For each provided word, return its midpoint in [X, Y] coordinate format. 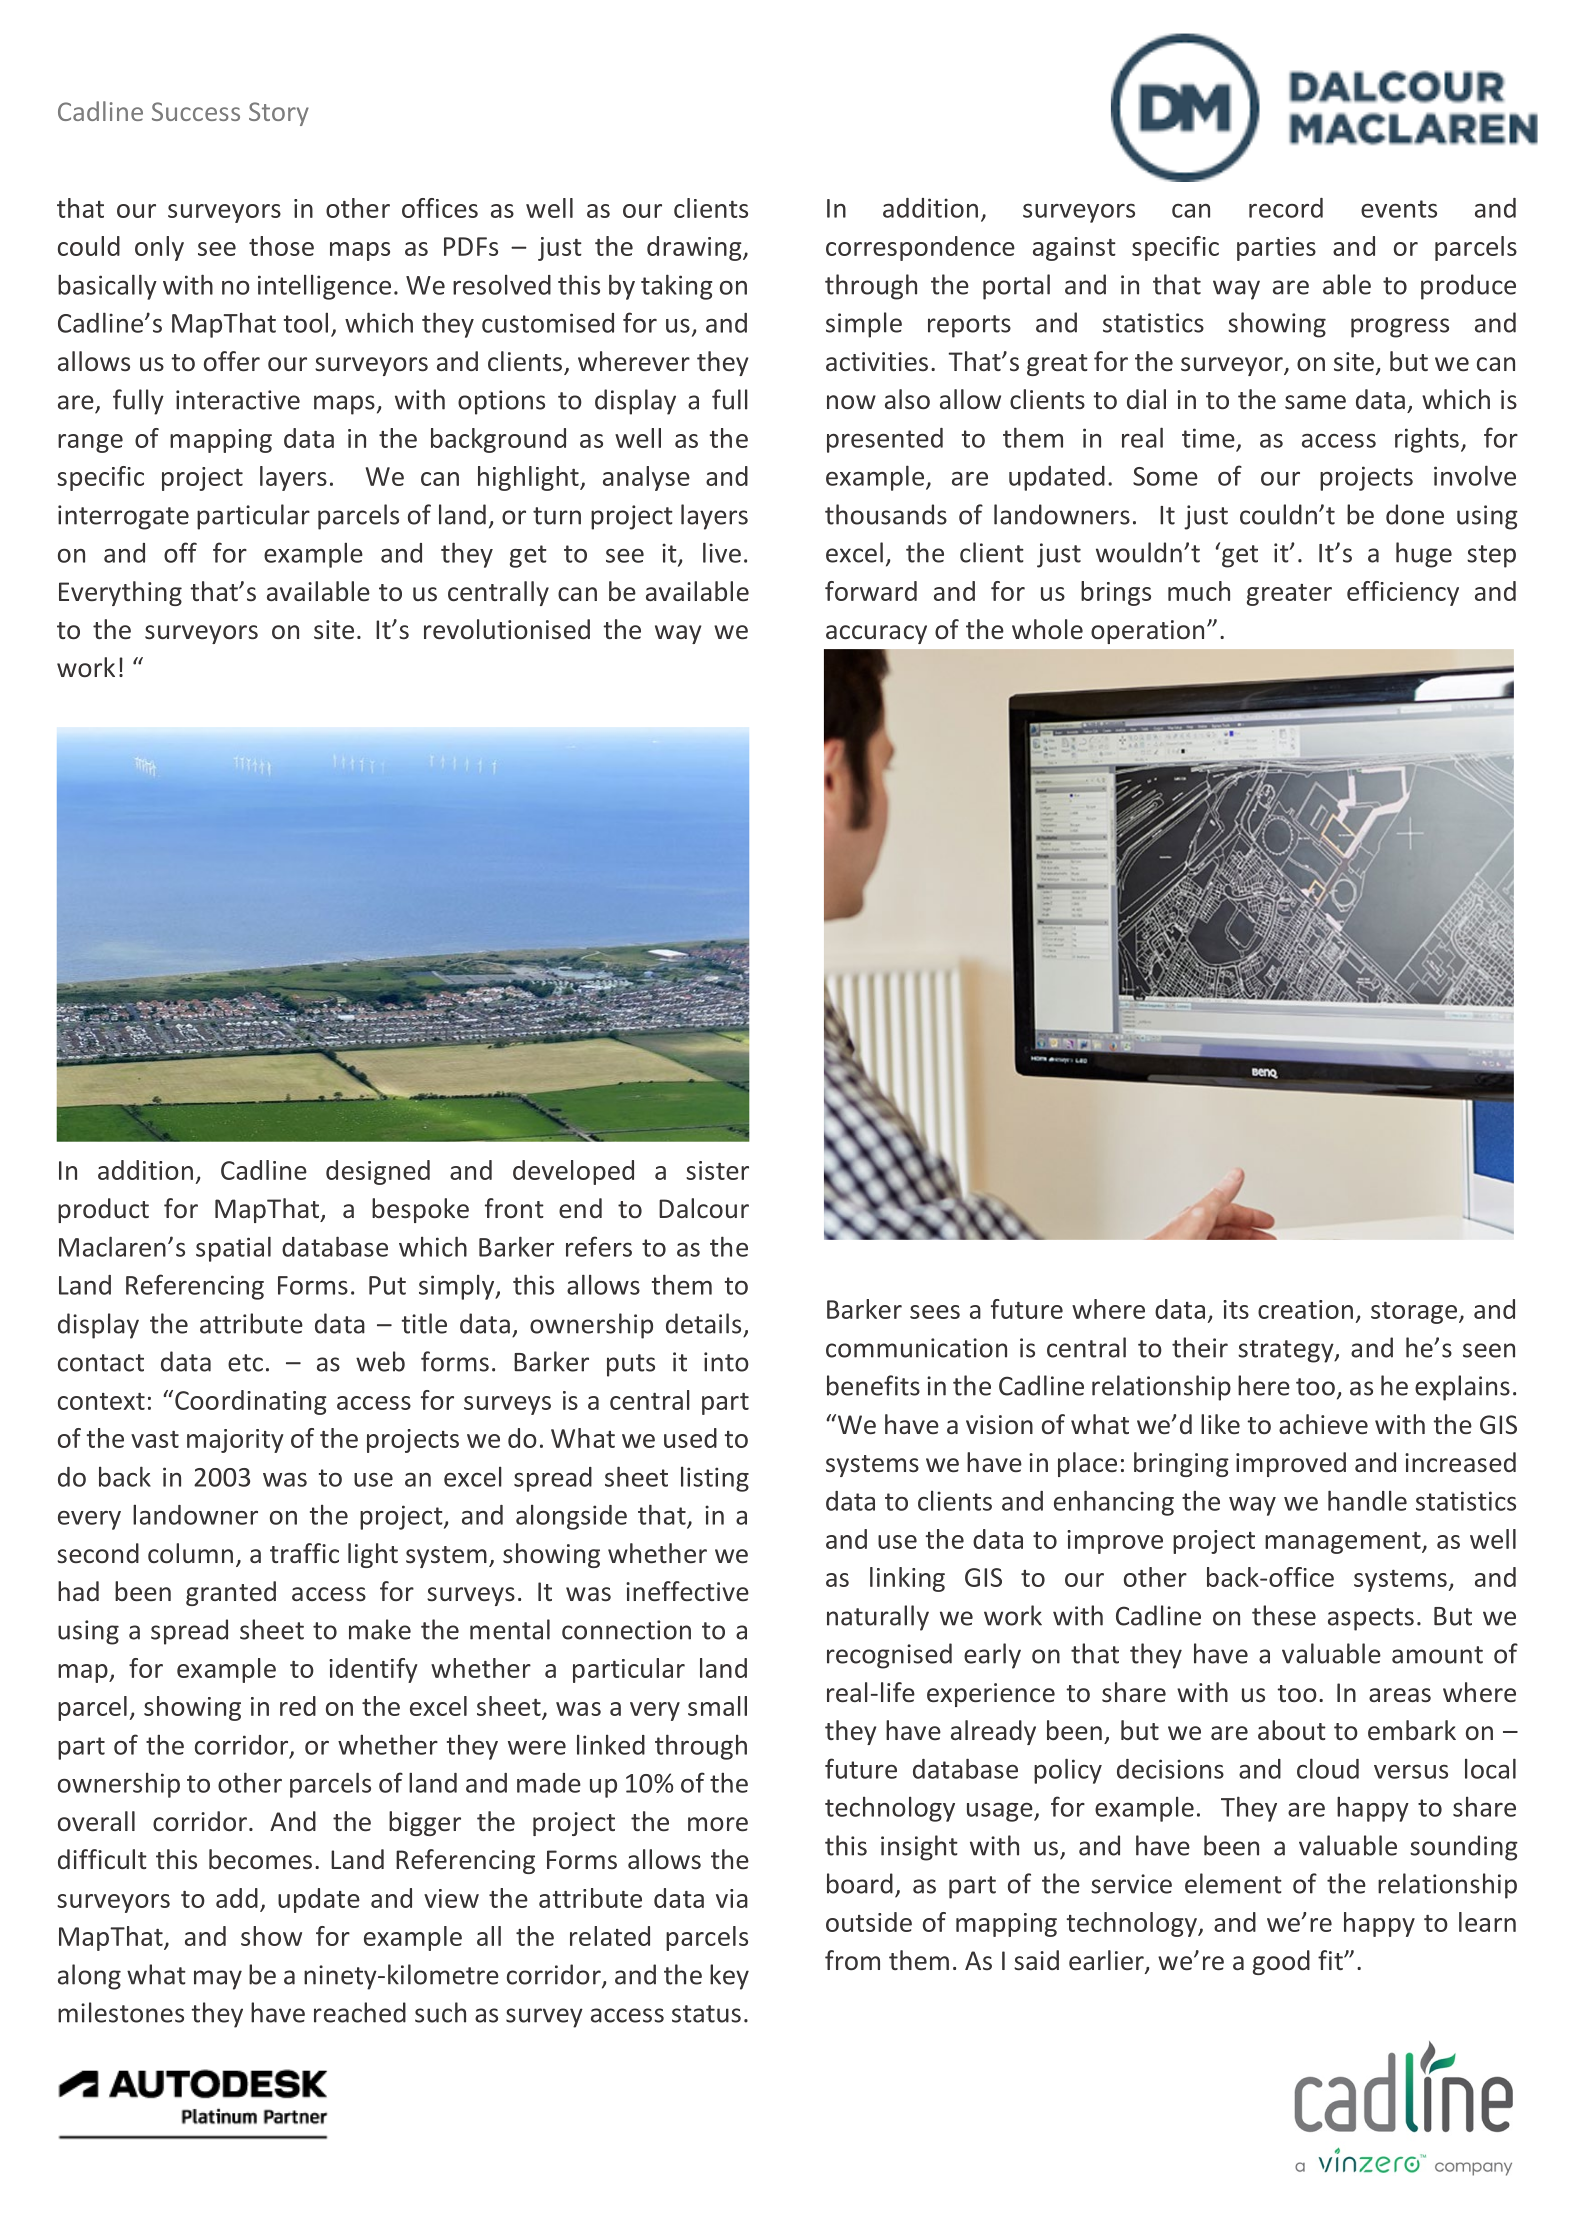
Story [279, 114]
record [1286, 208]
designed [378, 1172]
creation [1305, 1309]
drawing [695, 248]
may [218, 1980]
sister [717, 1170]
